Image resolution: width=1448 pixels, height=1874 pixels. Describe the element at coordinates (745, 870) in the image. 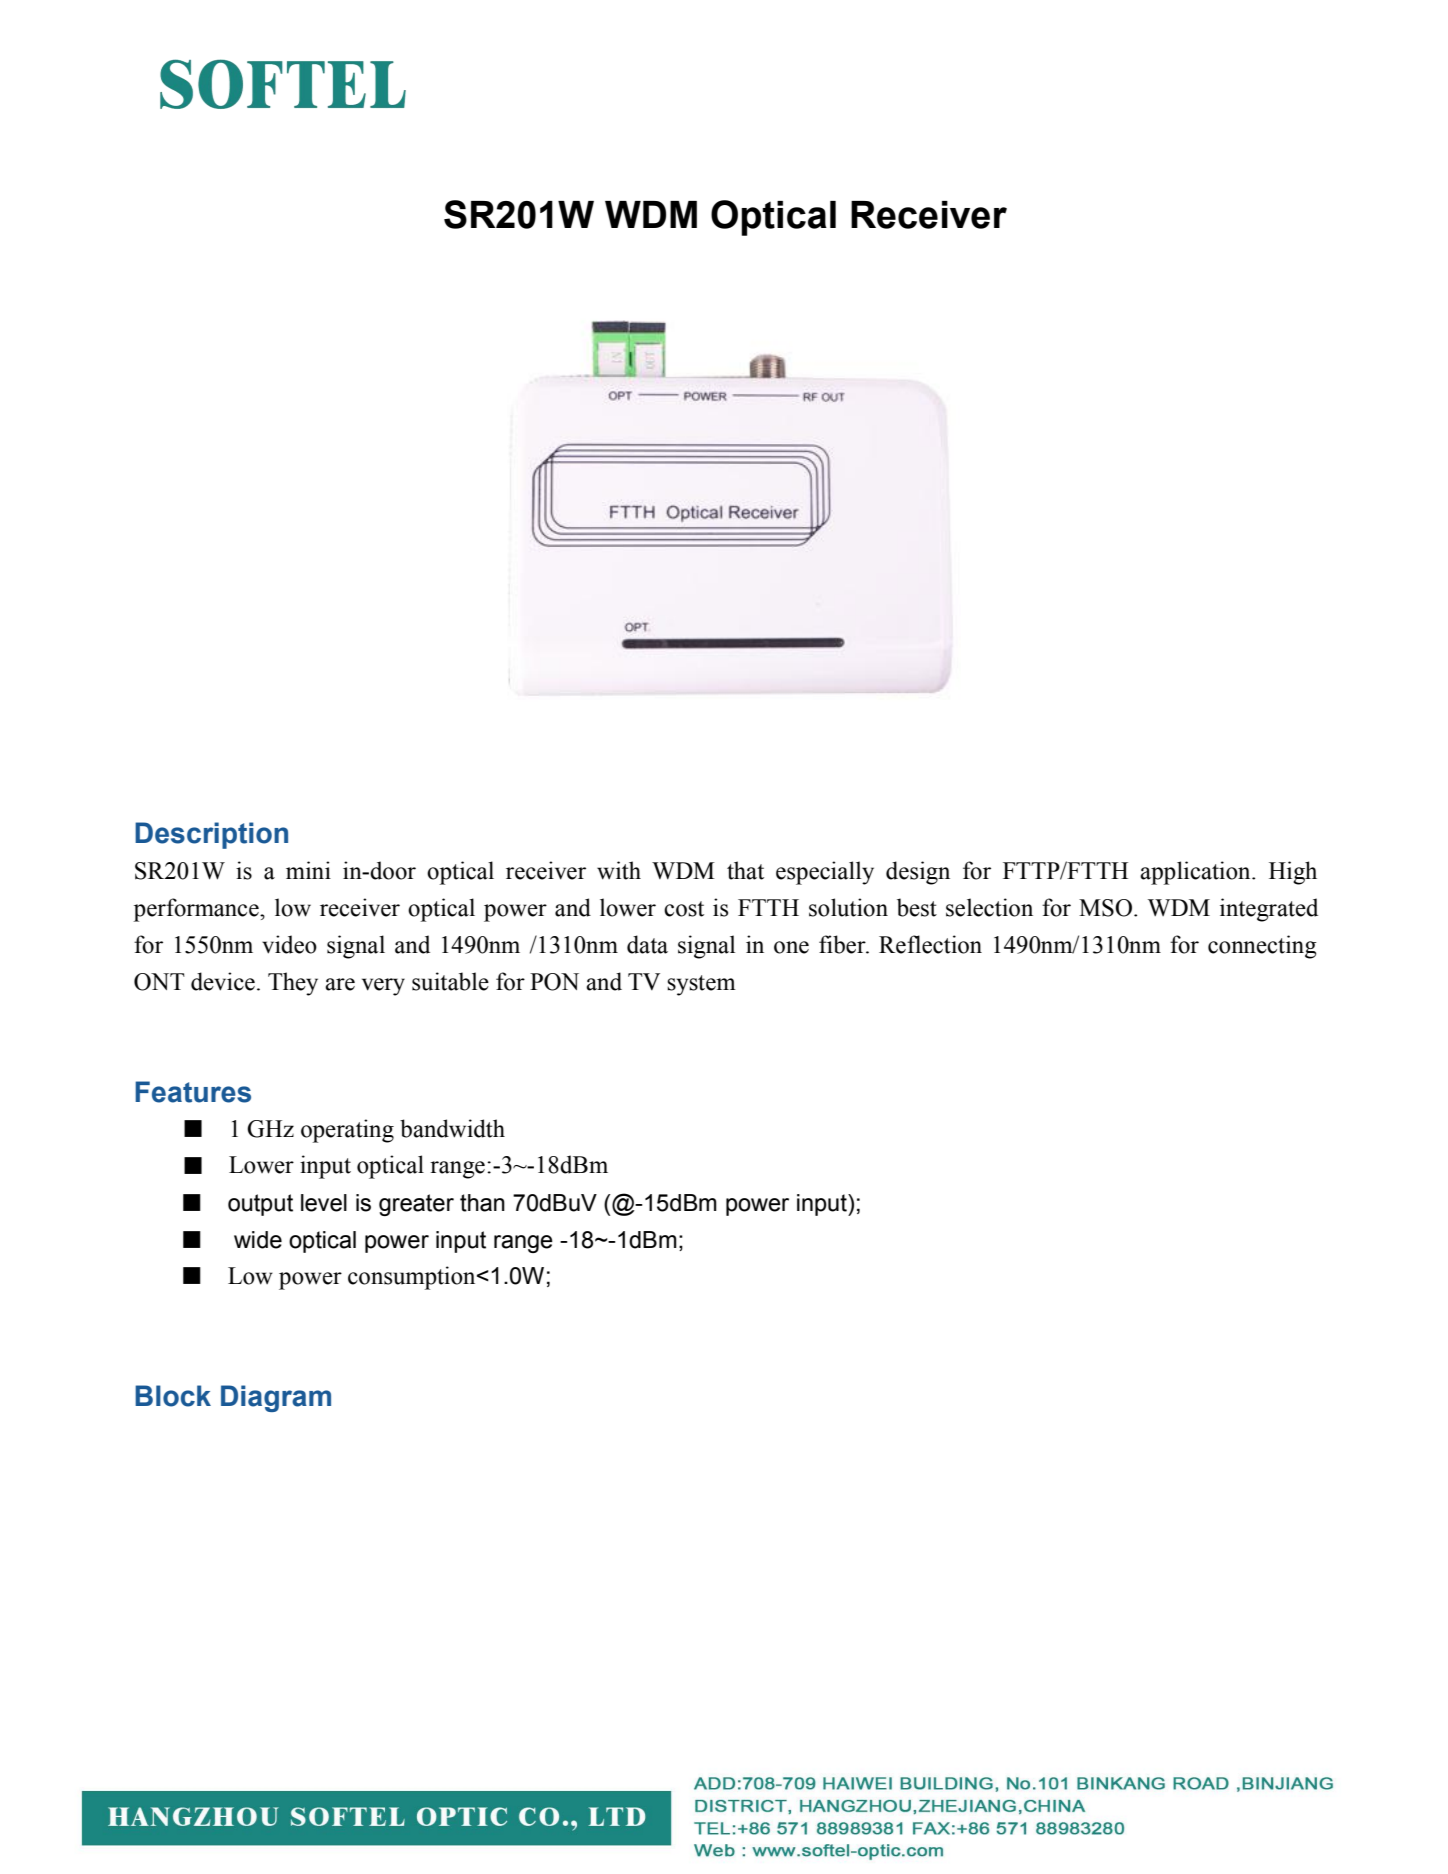

I see `that` at that location.
